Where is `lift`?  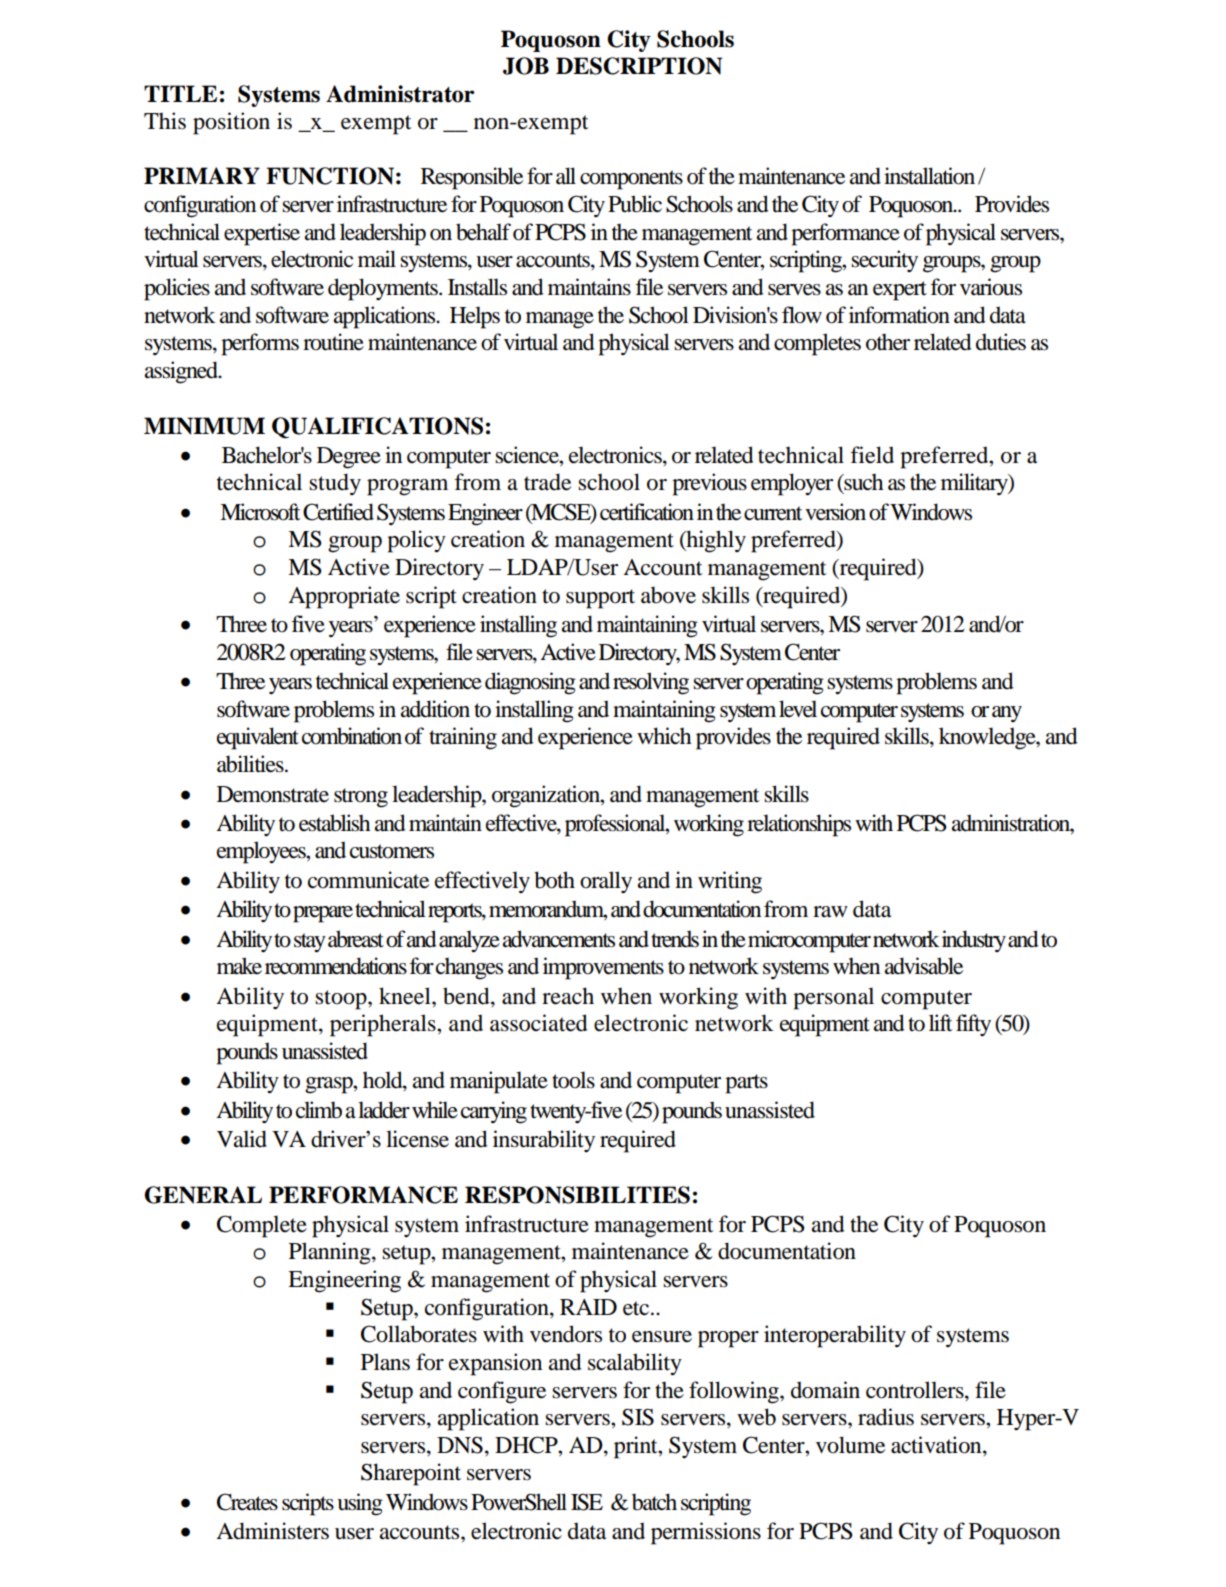
lift is located at coordinates (941, 1023).
